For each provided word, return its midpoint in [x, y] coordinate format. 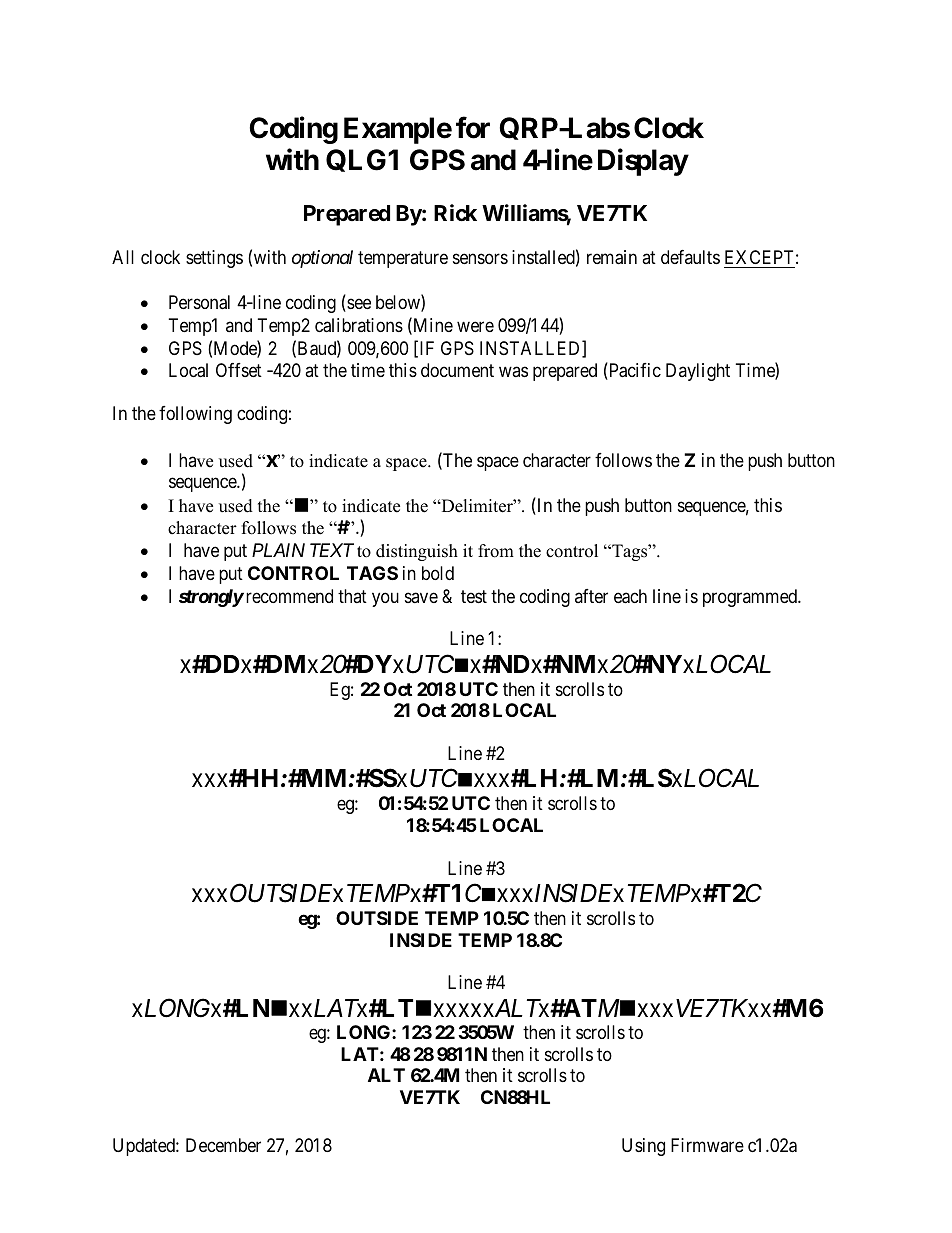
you [385, 599]
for [473, 127]
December [223, 1145]
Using [643, 1147]
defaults [690, 257]
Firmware [707, 1145]
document [457, 370]
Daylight [698, 372]
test [474, 596]
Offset [239, 370]
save [421, 597]
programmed [751, 598]
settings [214, 259]
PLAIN [278, 550]
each [630, 596]
